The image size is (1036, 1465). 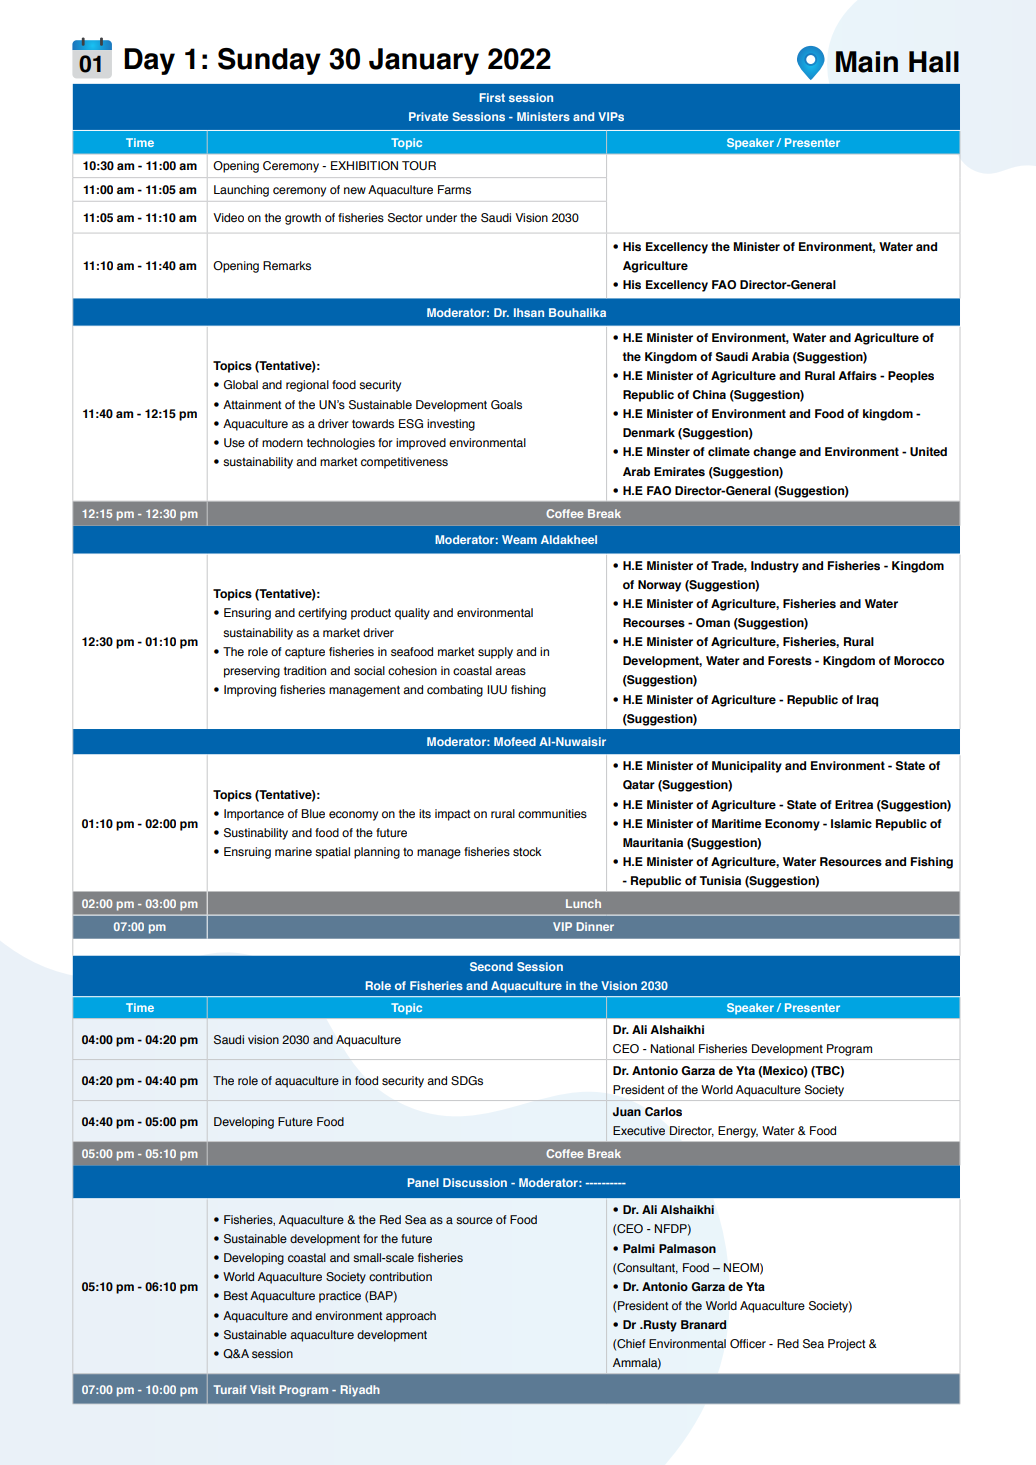 What do you see at coordinates (492, 97) in the screenshot?
I see `First` at bounding box center [492, 97].
